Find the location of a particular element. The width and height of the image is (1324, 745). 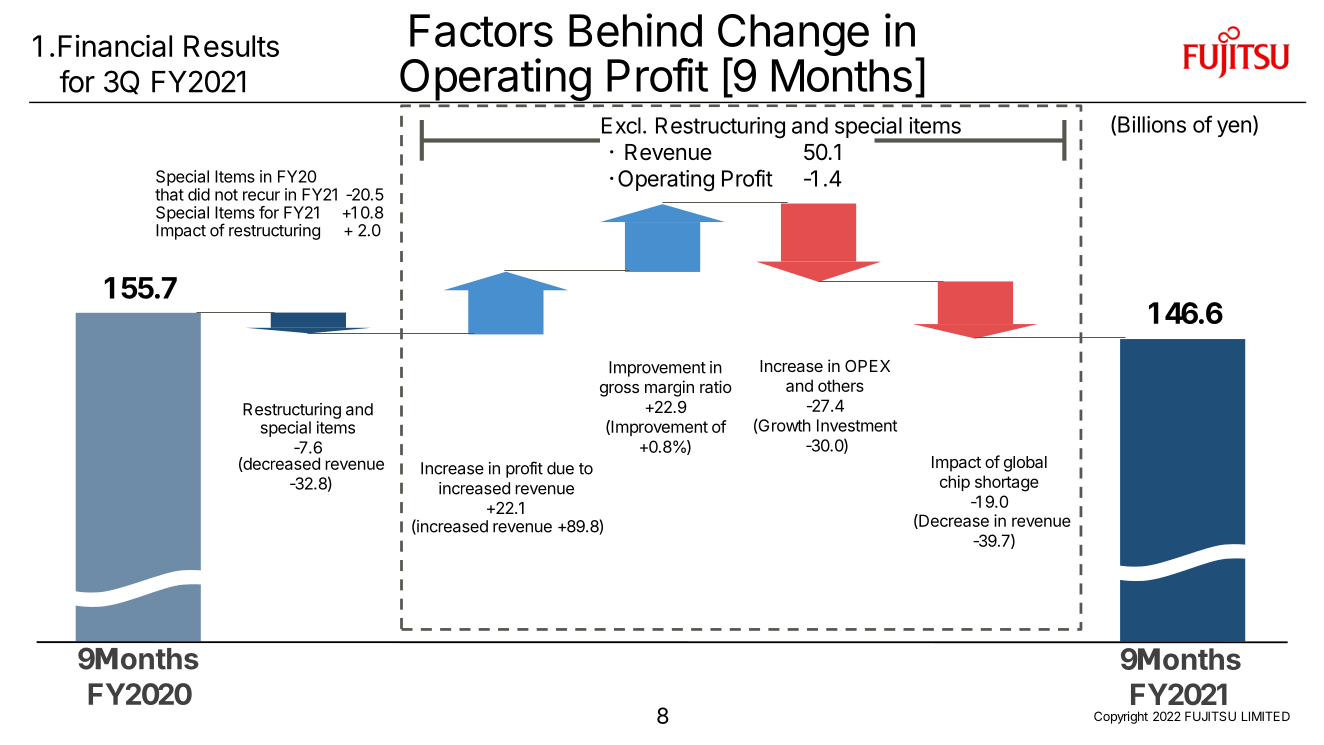

shortage is located at coordinates (1007, 483).
